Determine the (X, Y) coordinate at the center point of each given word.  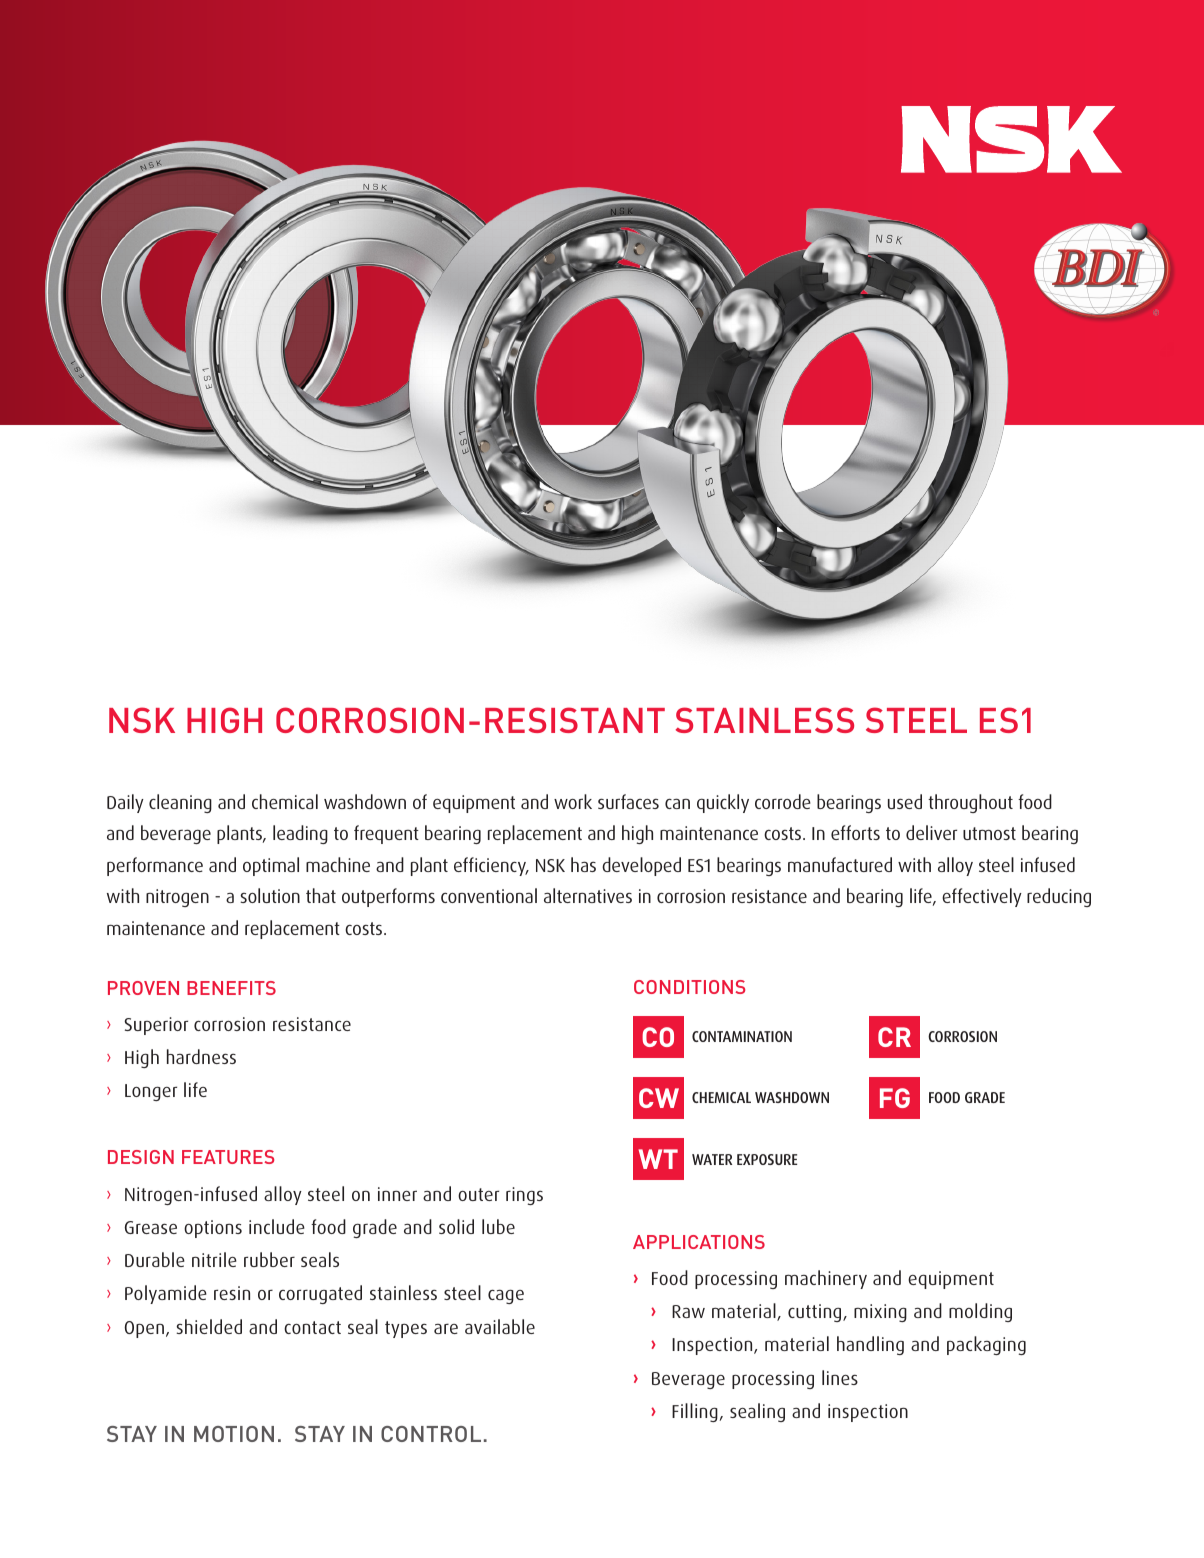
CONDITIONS (689, 987)
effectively (982, 897)
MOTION (234, 1434)
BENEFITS (231, 988)
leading (300, 834)
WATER (712, 1159)
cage (506, 1296)
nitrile (214, 1259)
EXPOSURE (767, 1159)
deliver (931, 832)
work (573, 801)
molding (980, 1312)
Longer (151, 1092)
